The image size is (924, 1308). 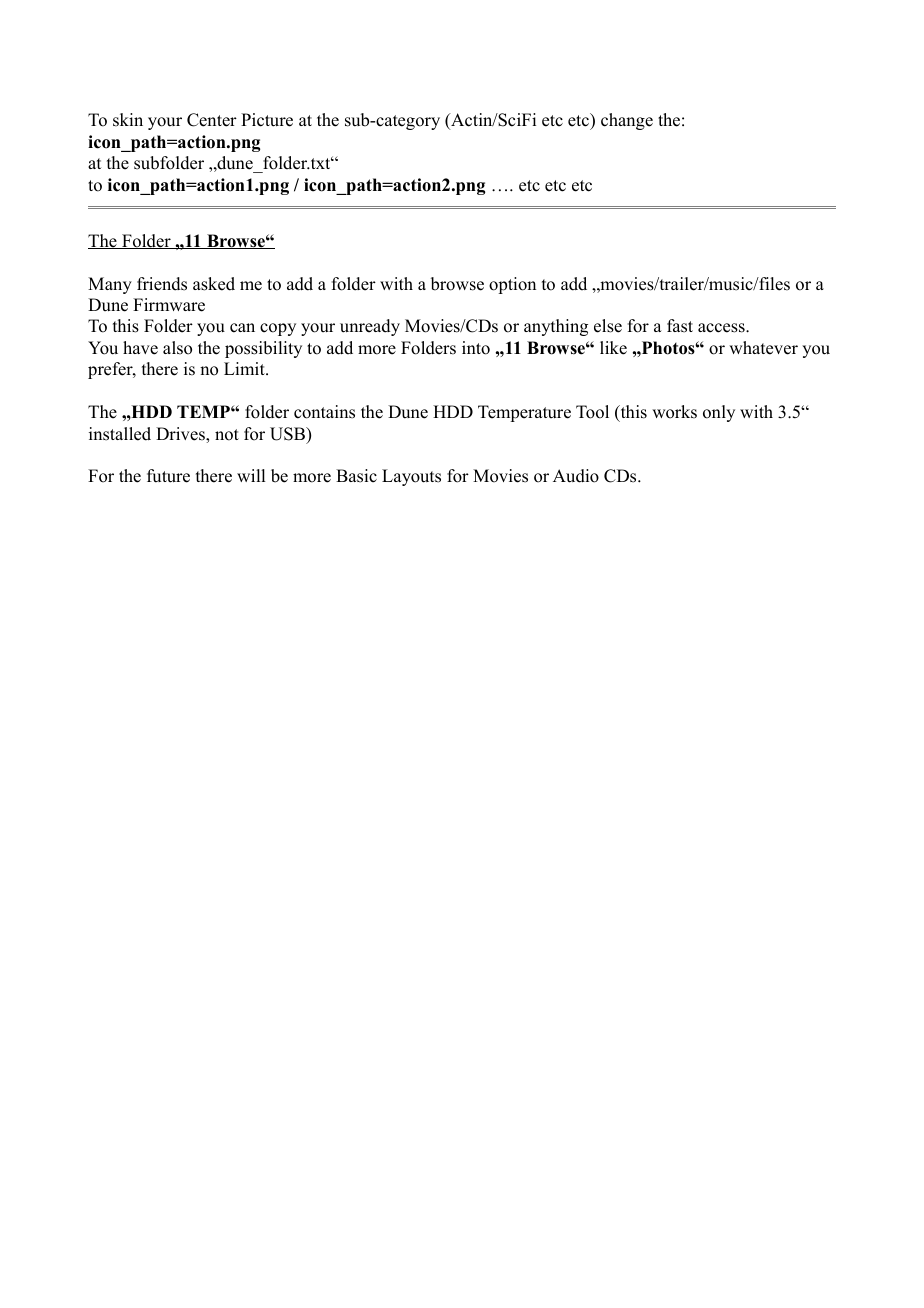 I want to click on Picture, so click(x=267, y=120).
